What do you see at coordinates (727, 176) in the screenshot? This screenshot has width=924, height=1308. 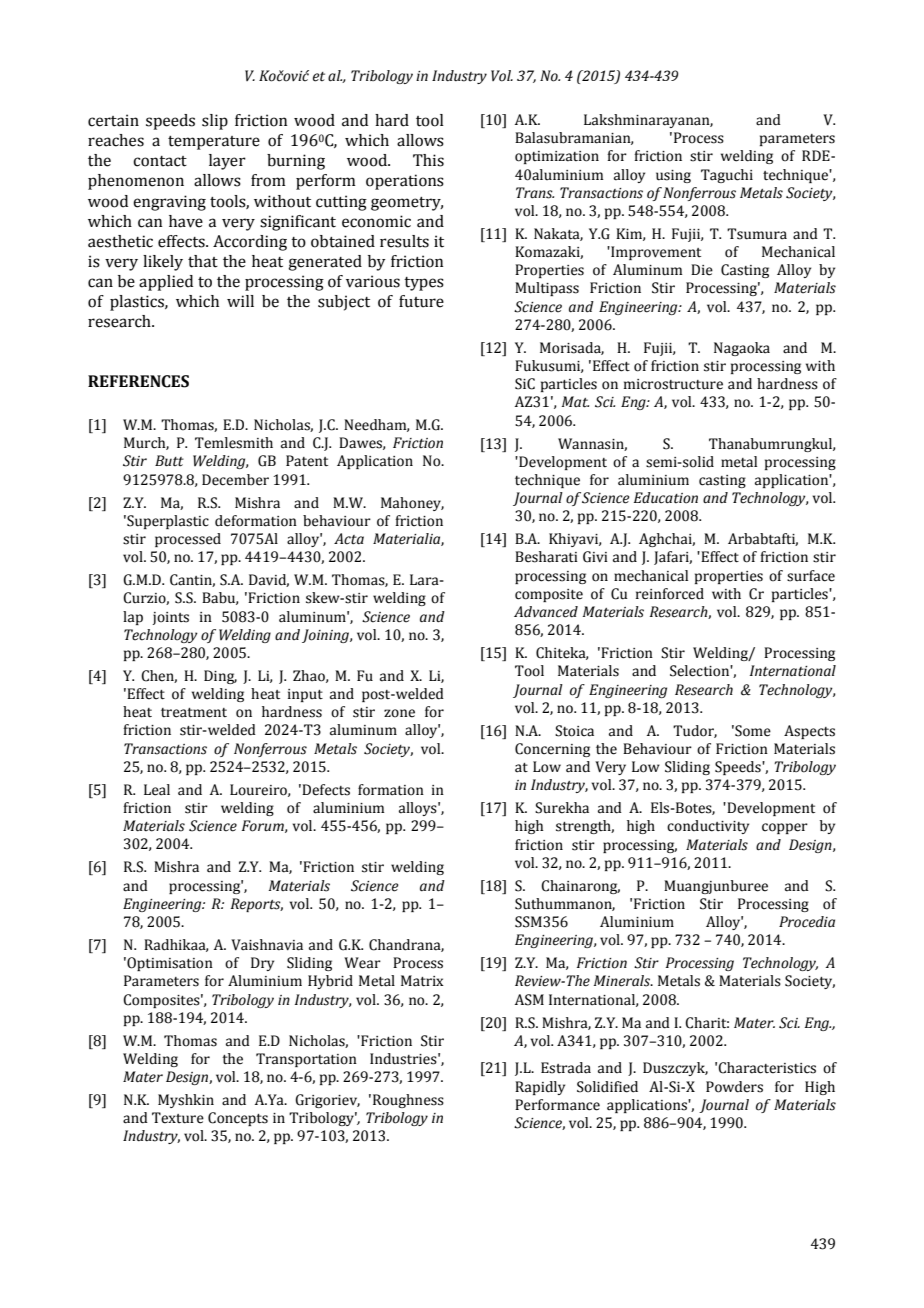 I see `Taguchi` at bounding box center [727, 176].
